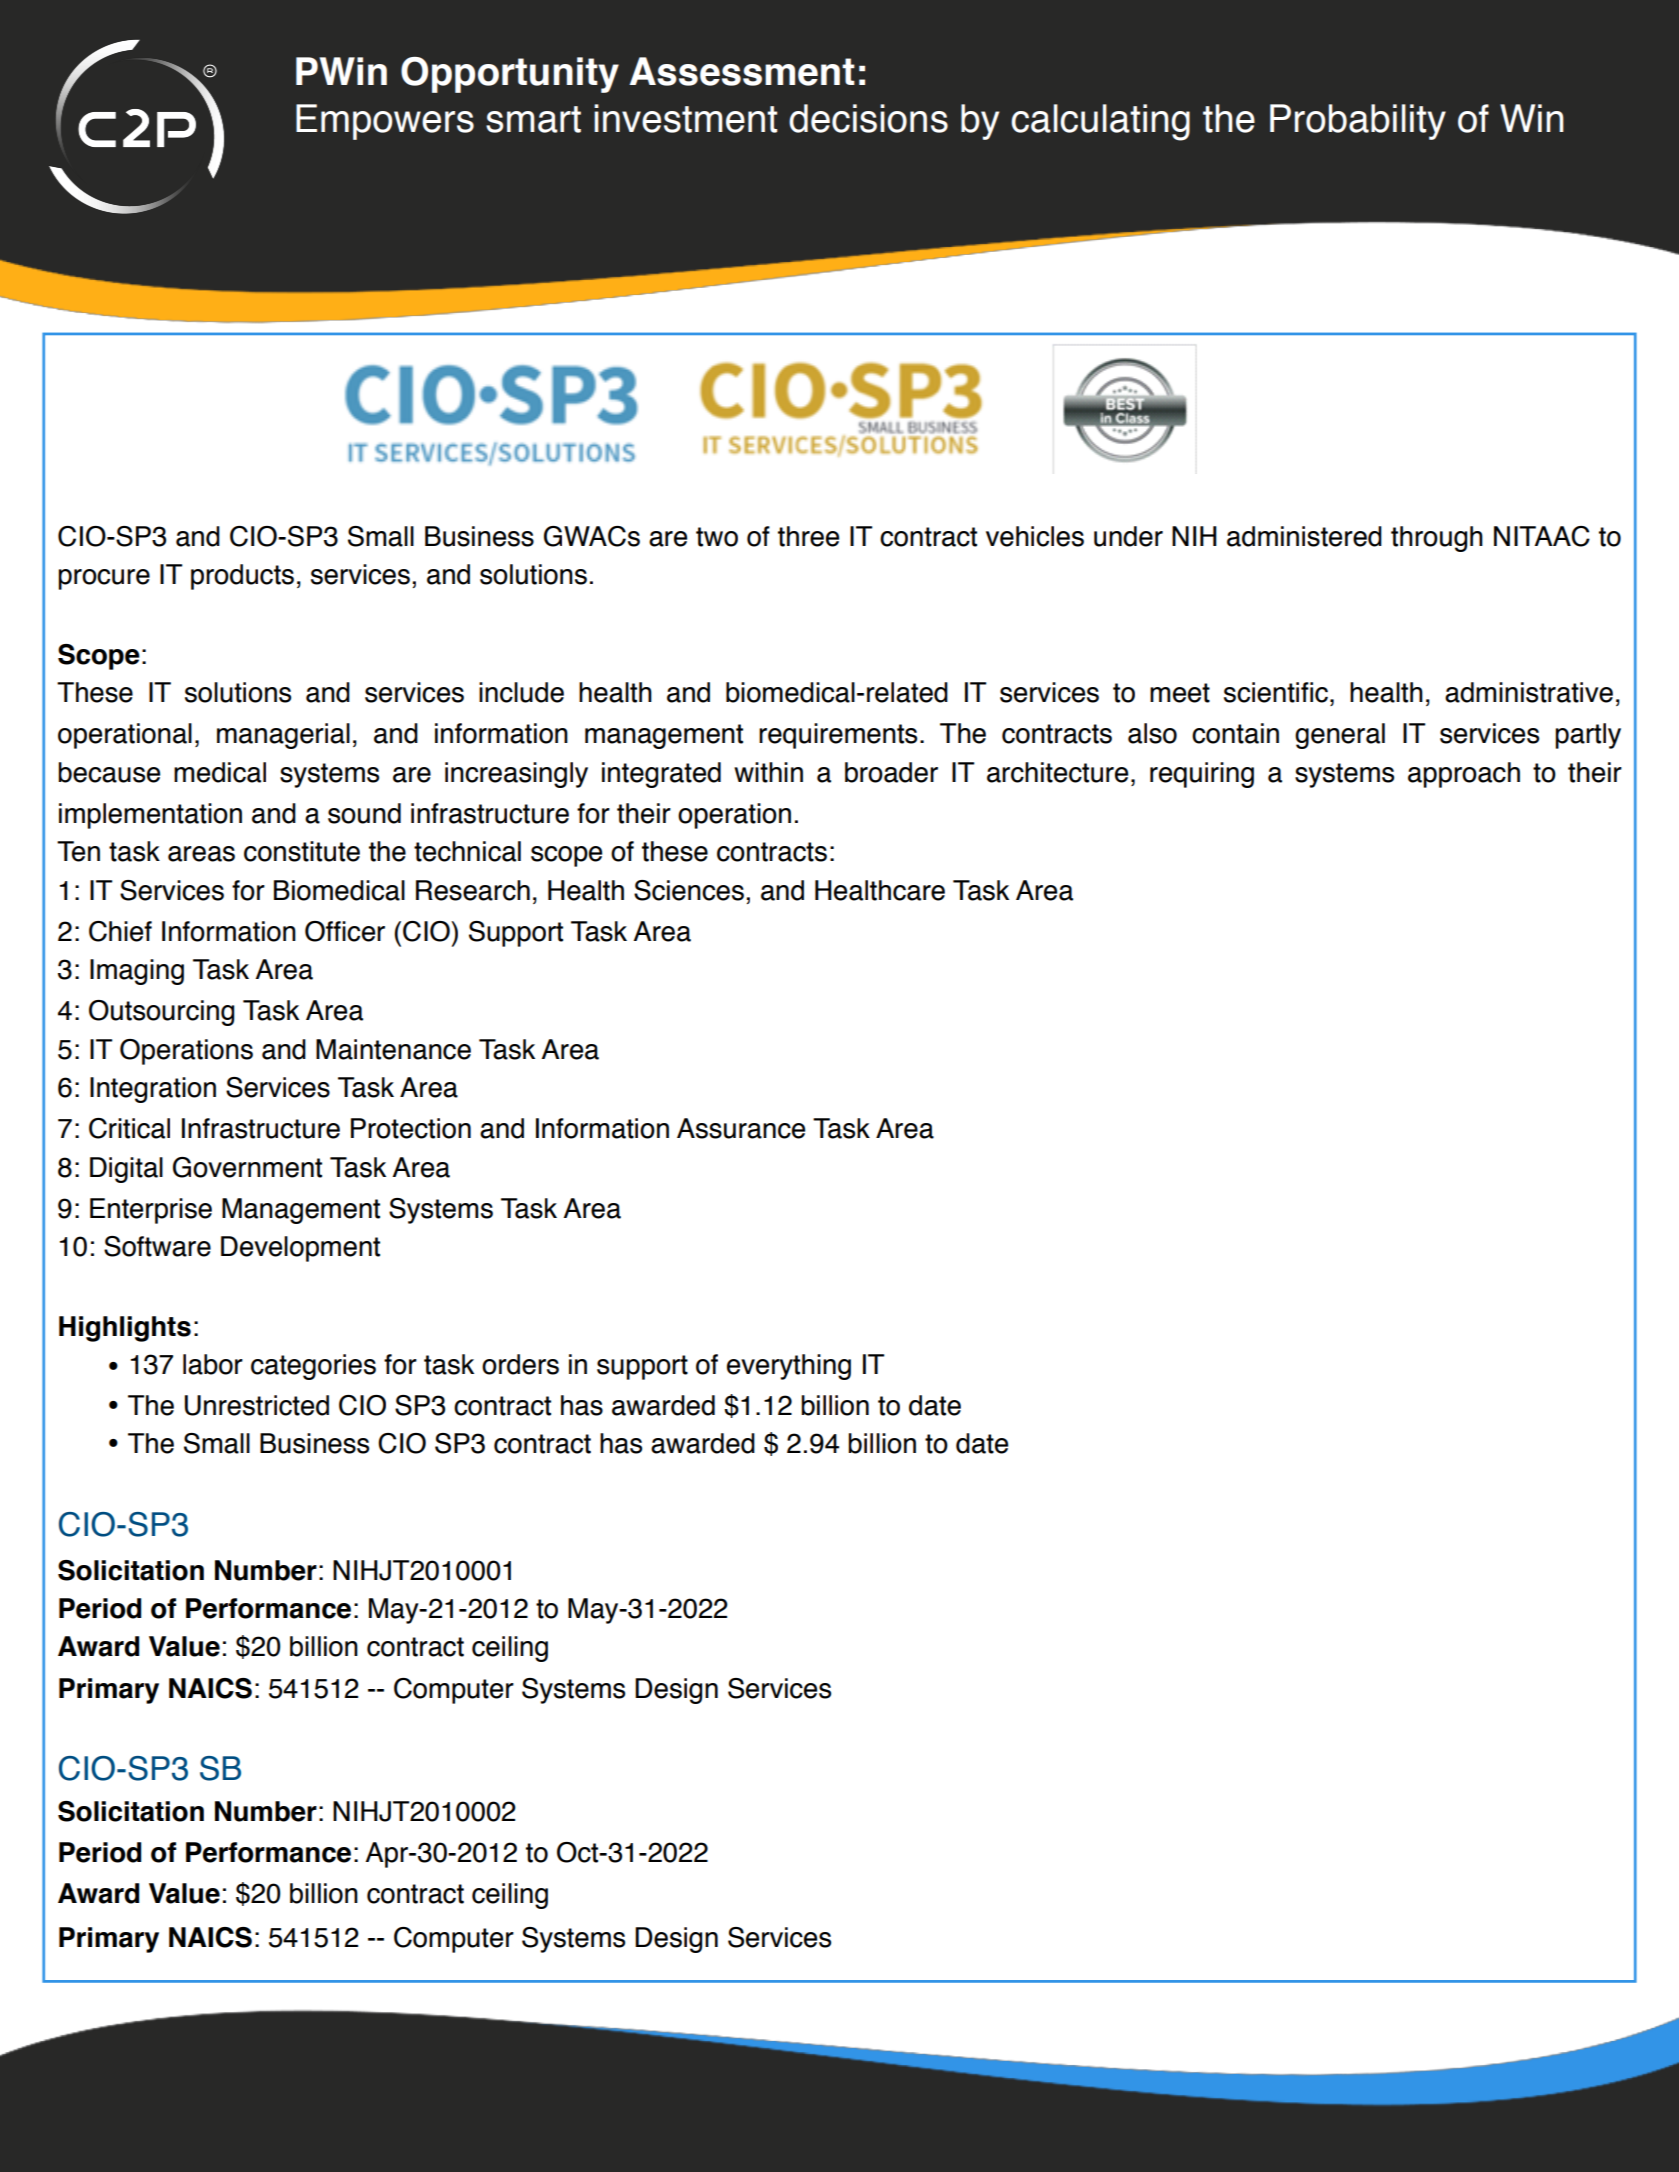 The height and width of the image is (2172, 1679). I want to click on general, so click(1340, 736).
